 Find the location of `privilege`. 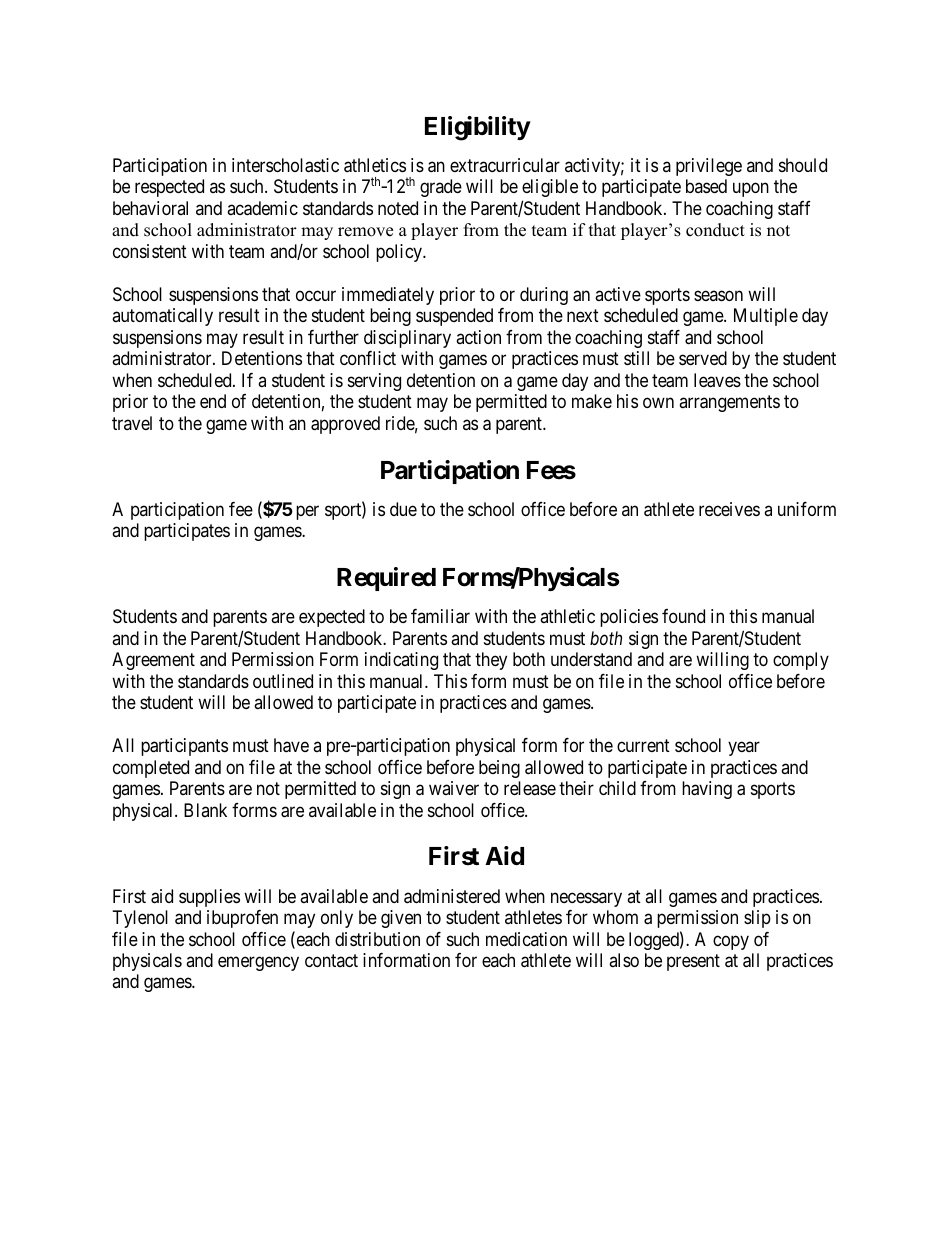

privilege is located at coordinates (709, 167).
